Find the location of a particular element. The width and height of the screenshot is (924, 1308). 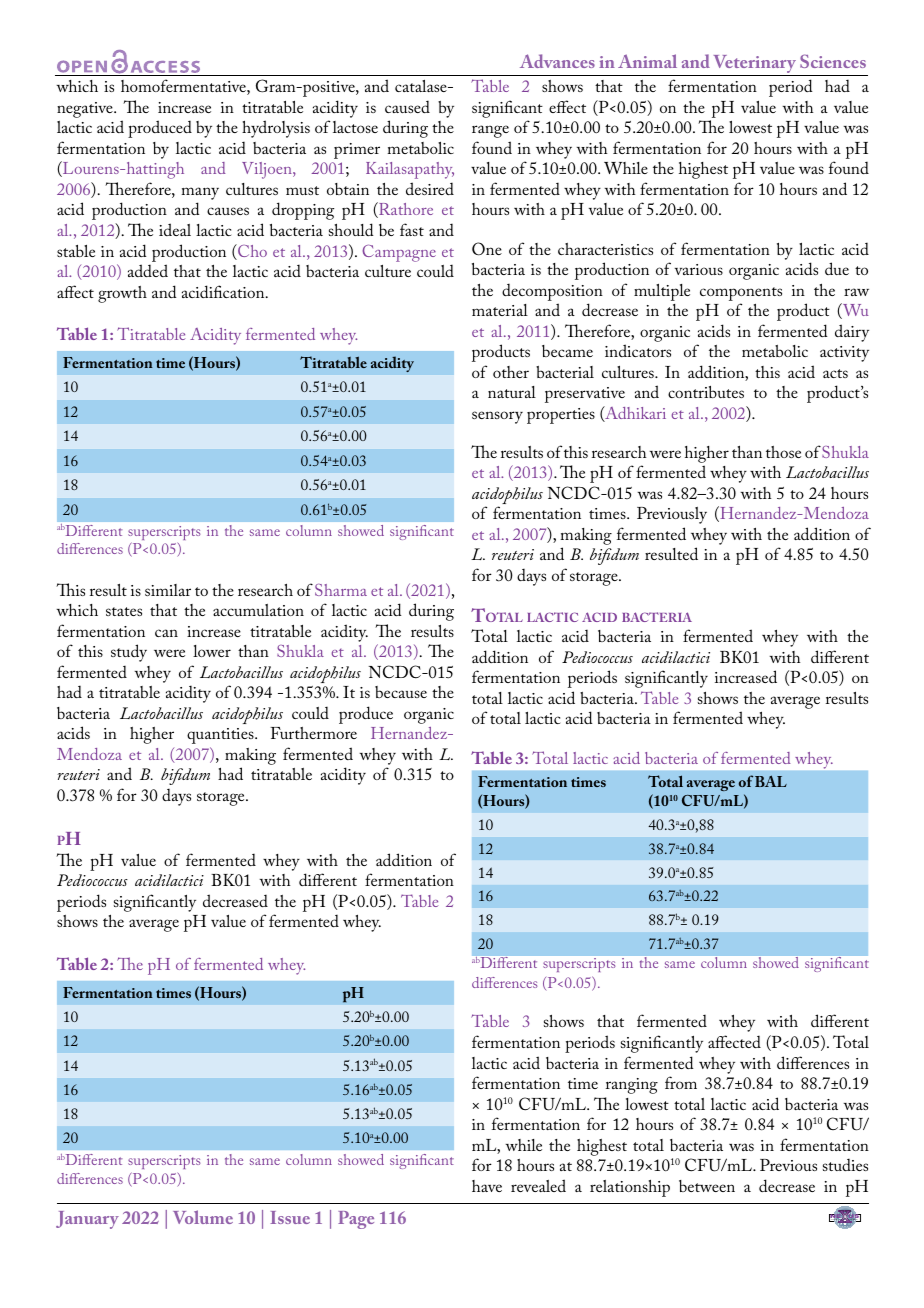

range is located at coordinates (490, 131).
